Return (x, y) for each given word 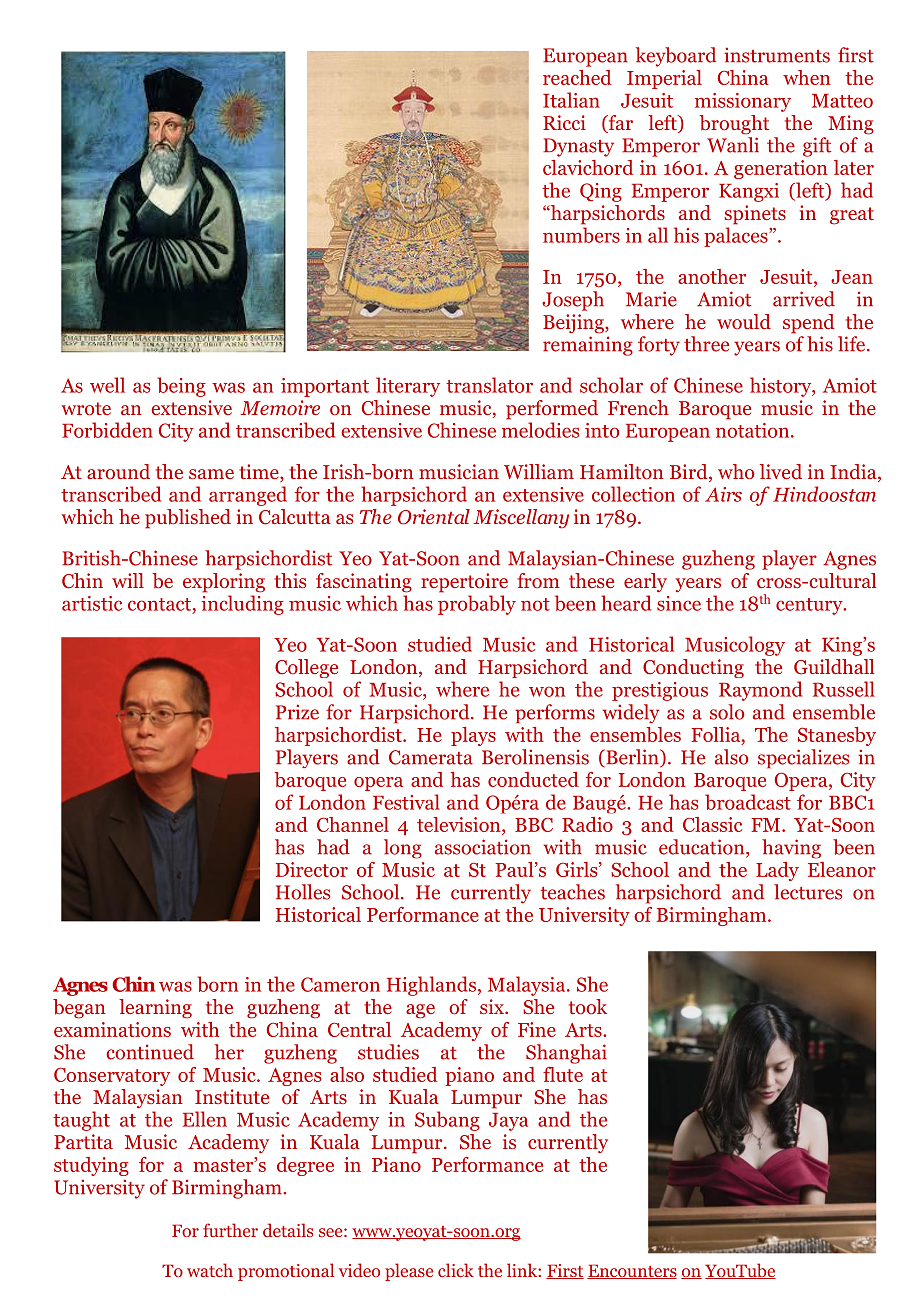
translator (489, 385)
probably (477, 605)
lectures (808, 892)
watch (210, 1270)
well (107, 385)
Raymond (760, 691)
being (181, 387)
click (456, 1270)
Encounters (632, 1271)
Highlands (431, 986)
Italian (571, 100)
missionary (743, 102)
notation (754, 430)
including (243, 605)
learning (155, 1009)
